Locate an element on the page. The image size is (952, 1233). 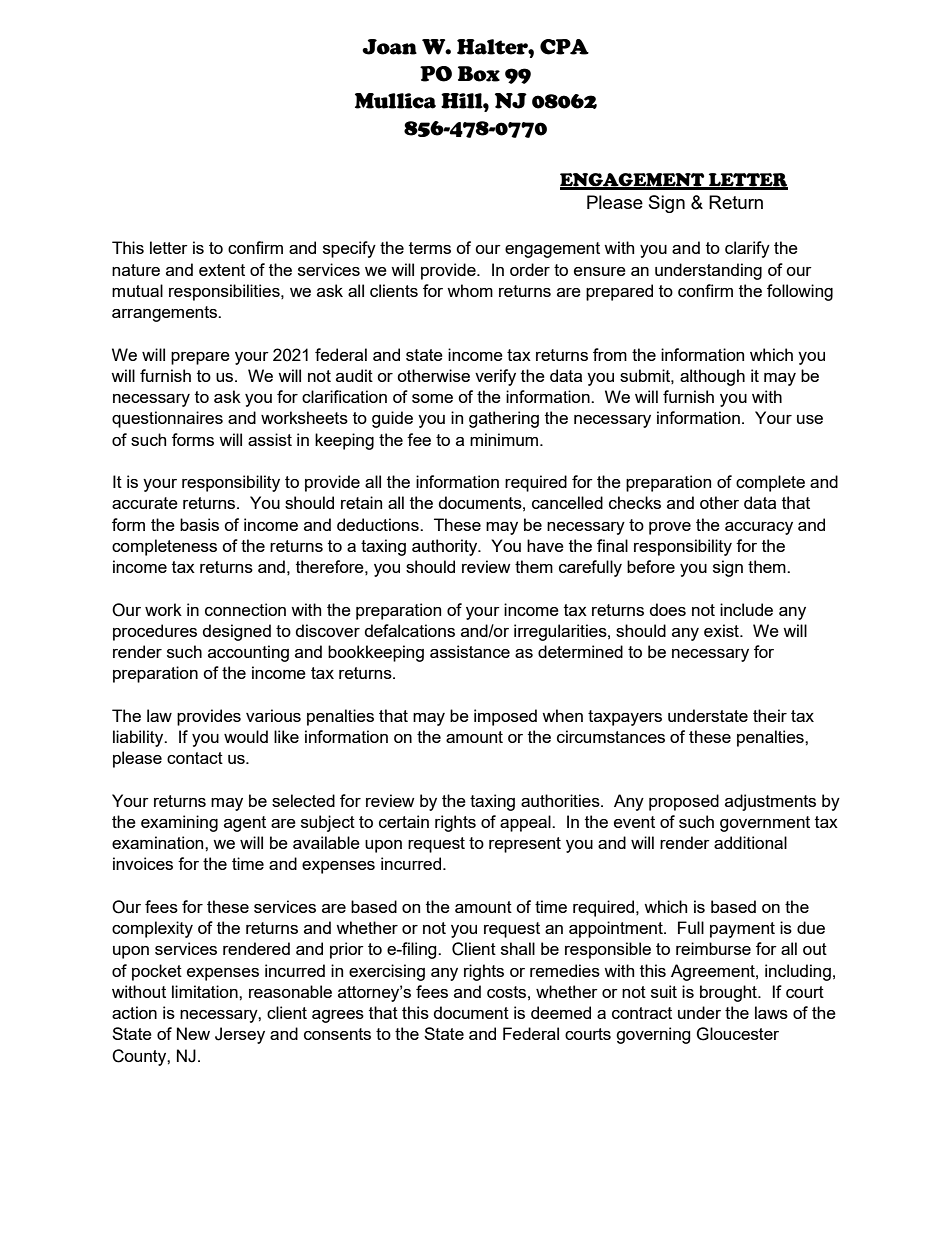
whom is located at coordinates (470, 290).
